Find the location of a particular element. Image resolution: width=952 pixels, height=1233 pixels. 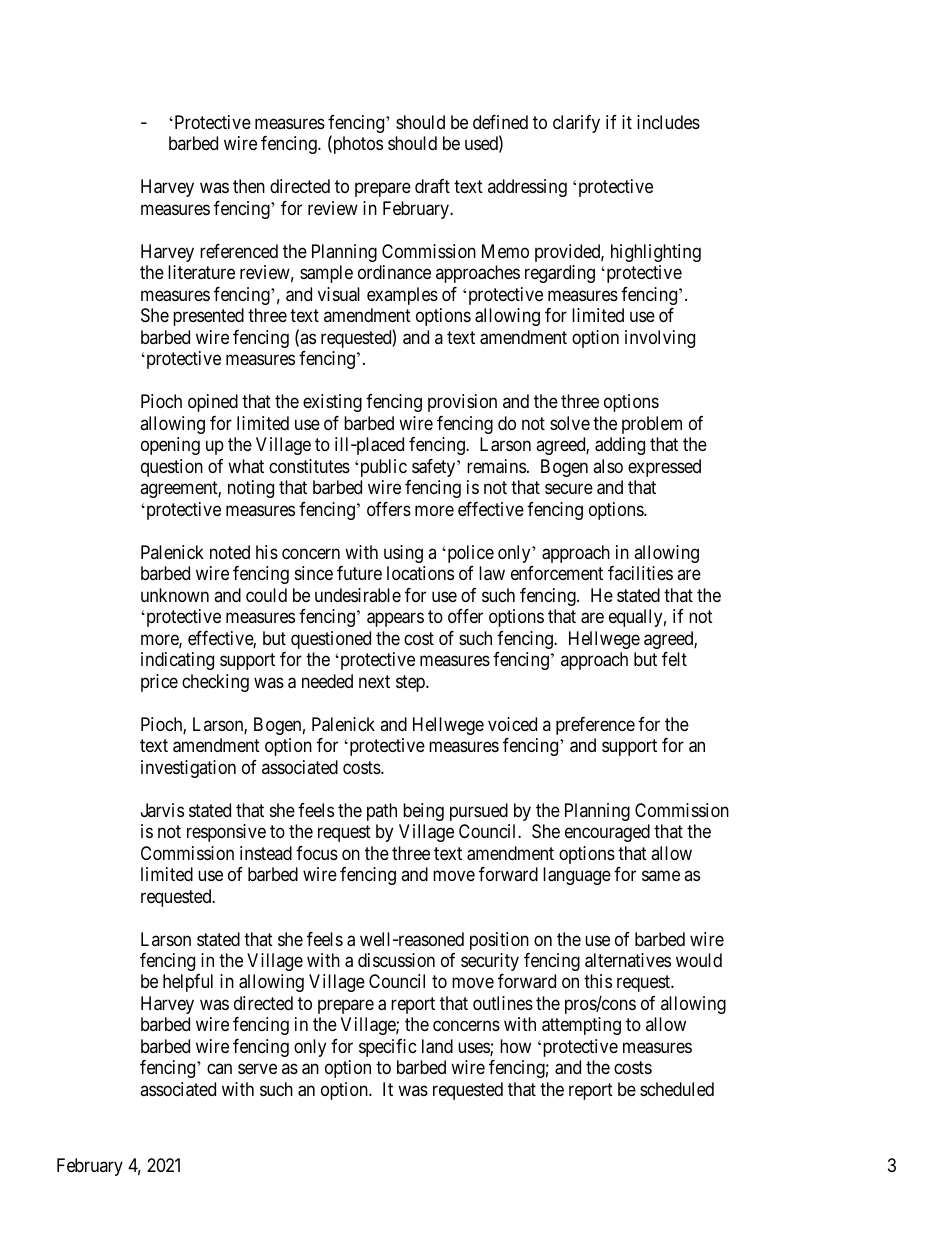

can is located at coordinates (219, 1069).
